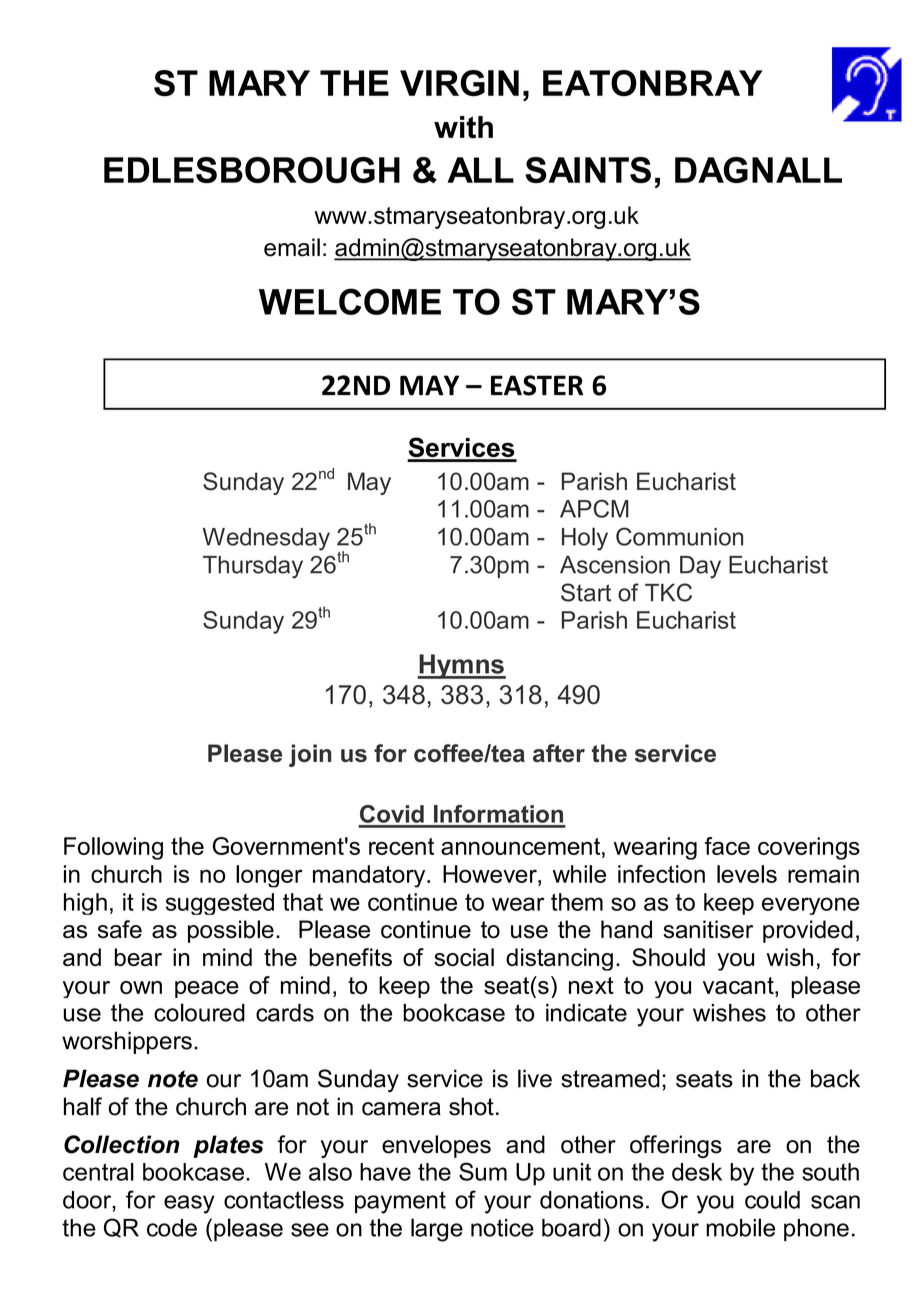 Image resolution: width=924 pixels, height=1308 pixels. Describe the element at coordinates (463, 127) in the screenshot. I see `with` at that location.
